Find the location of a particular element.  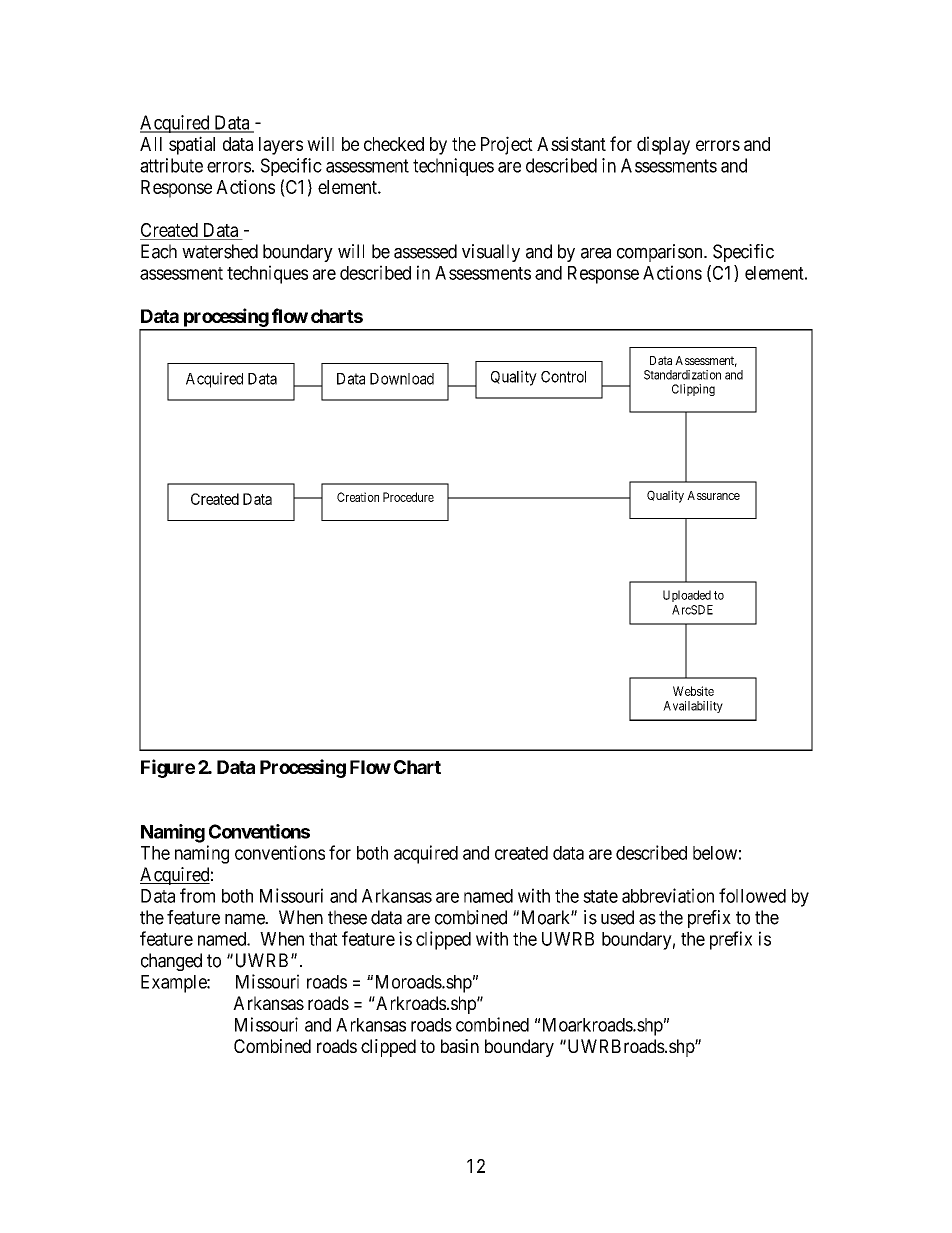

Uploaded is located at coordinates (687, 596).
